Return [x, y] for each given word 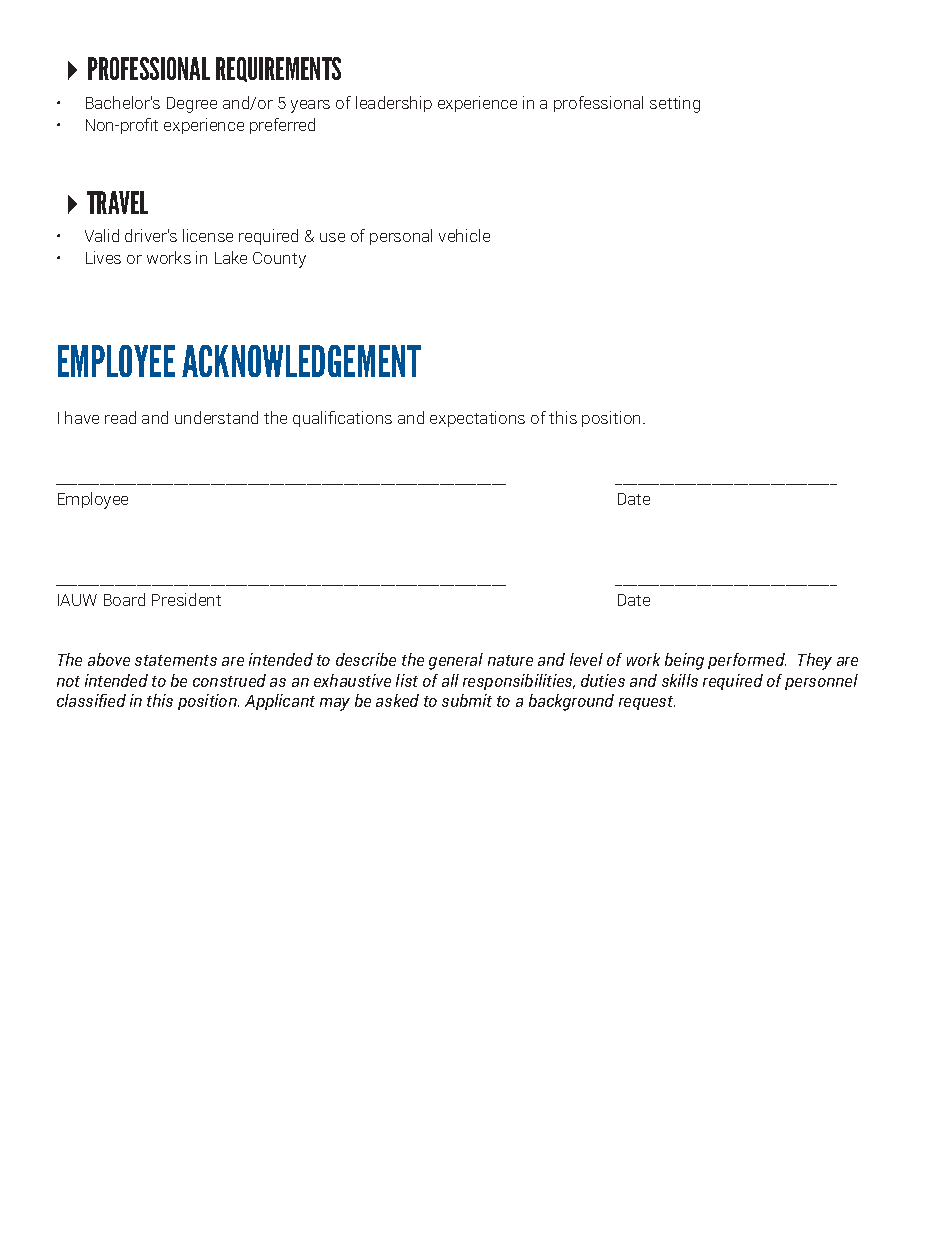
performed [747, 661]
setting [675, 104]
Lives [103, 257]
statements [176, 660]
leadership [394, 104]
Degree [192, 105]
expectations [477, 419]
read [120, 417]
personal [401, 237]
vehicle [464, 235]
